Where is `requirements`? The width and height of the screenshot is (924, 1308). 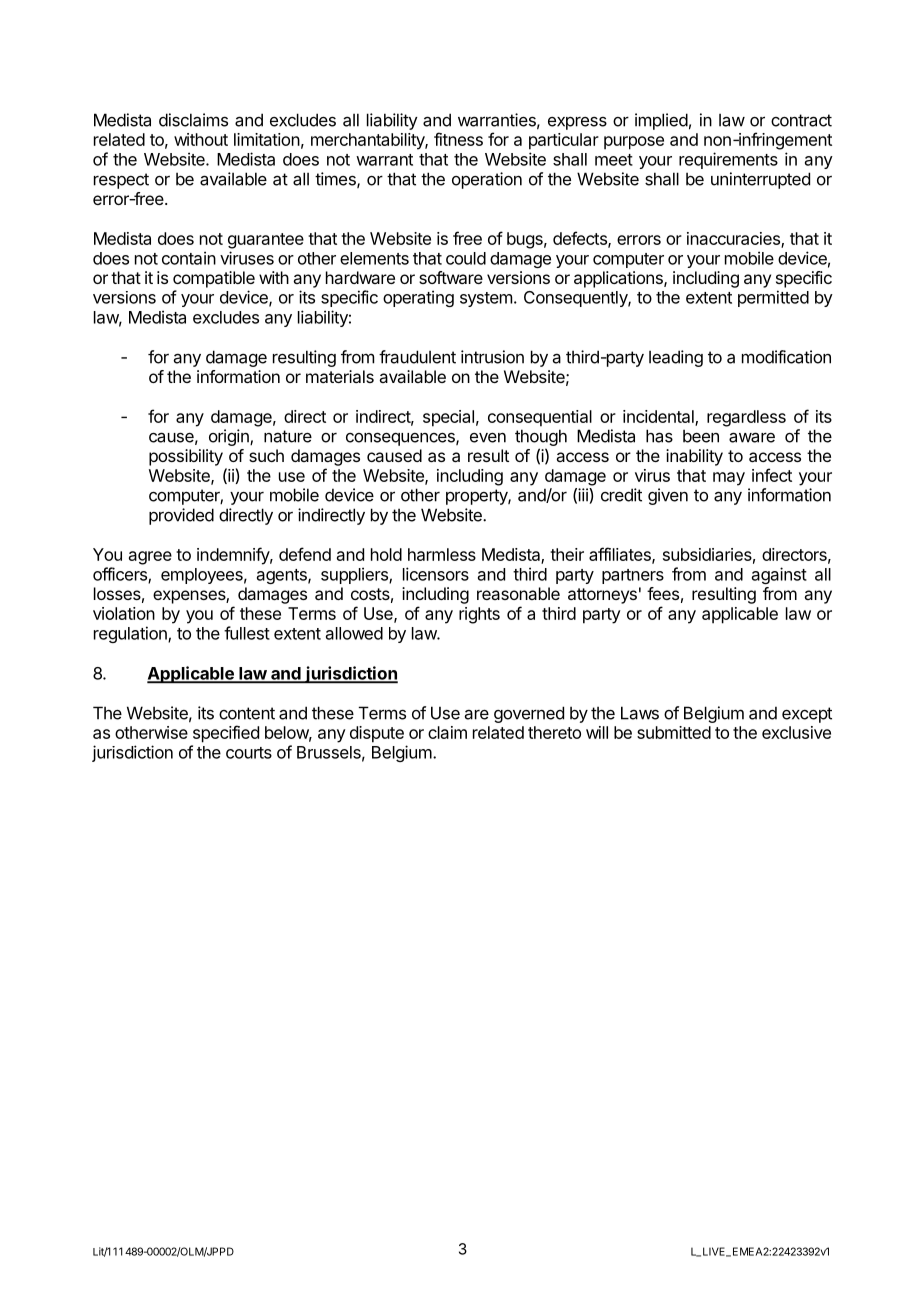 requirements is located at coordinates (728, 160).
